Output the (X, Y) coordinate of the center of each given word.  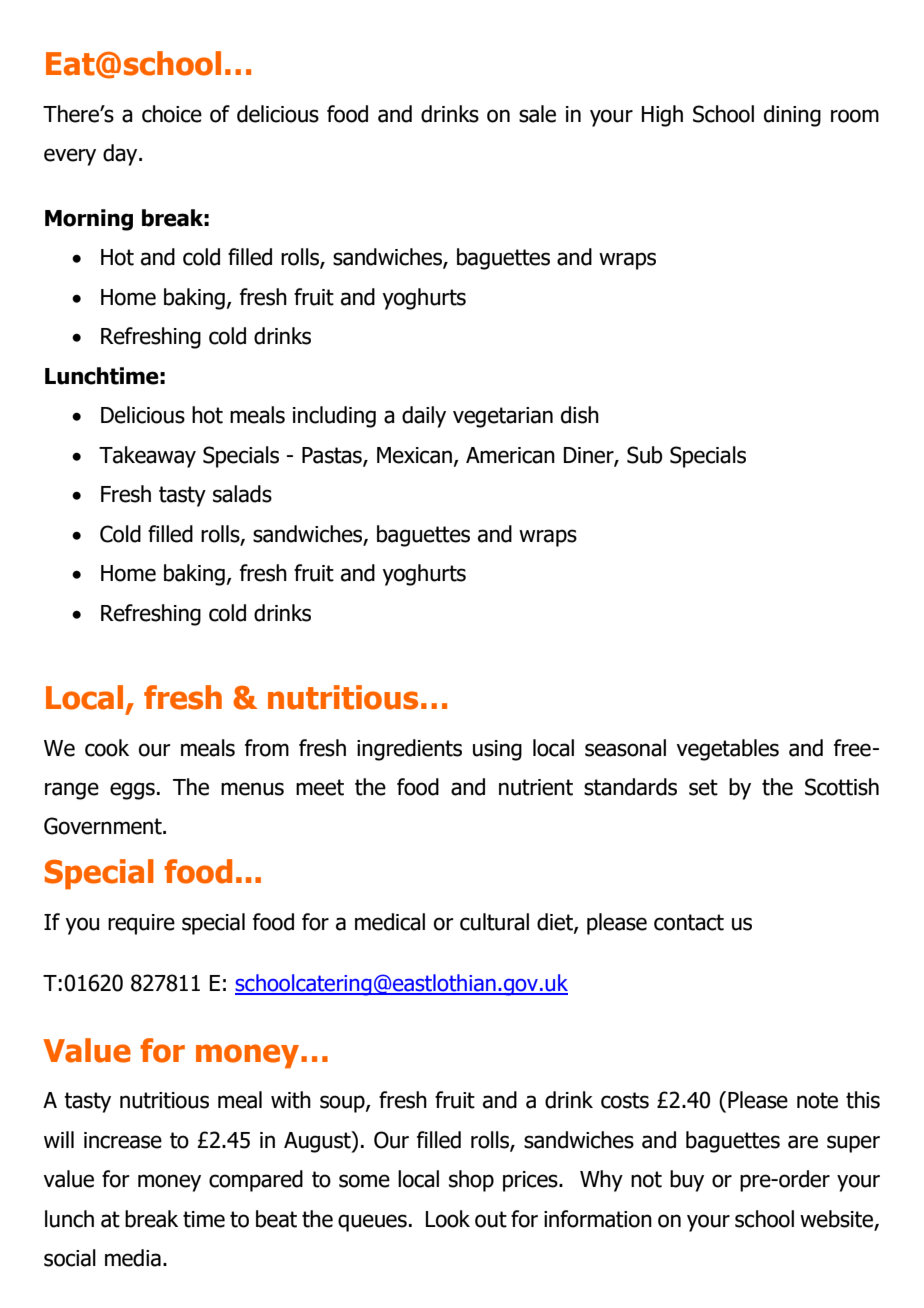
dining (792, 116)
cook (107, 748)
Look (448, 1219)
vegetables (727, 750)
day (121, 155)
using (497, 750)
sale (537, 114)
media (133, 1258)
